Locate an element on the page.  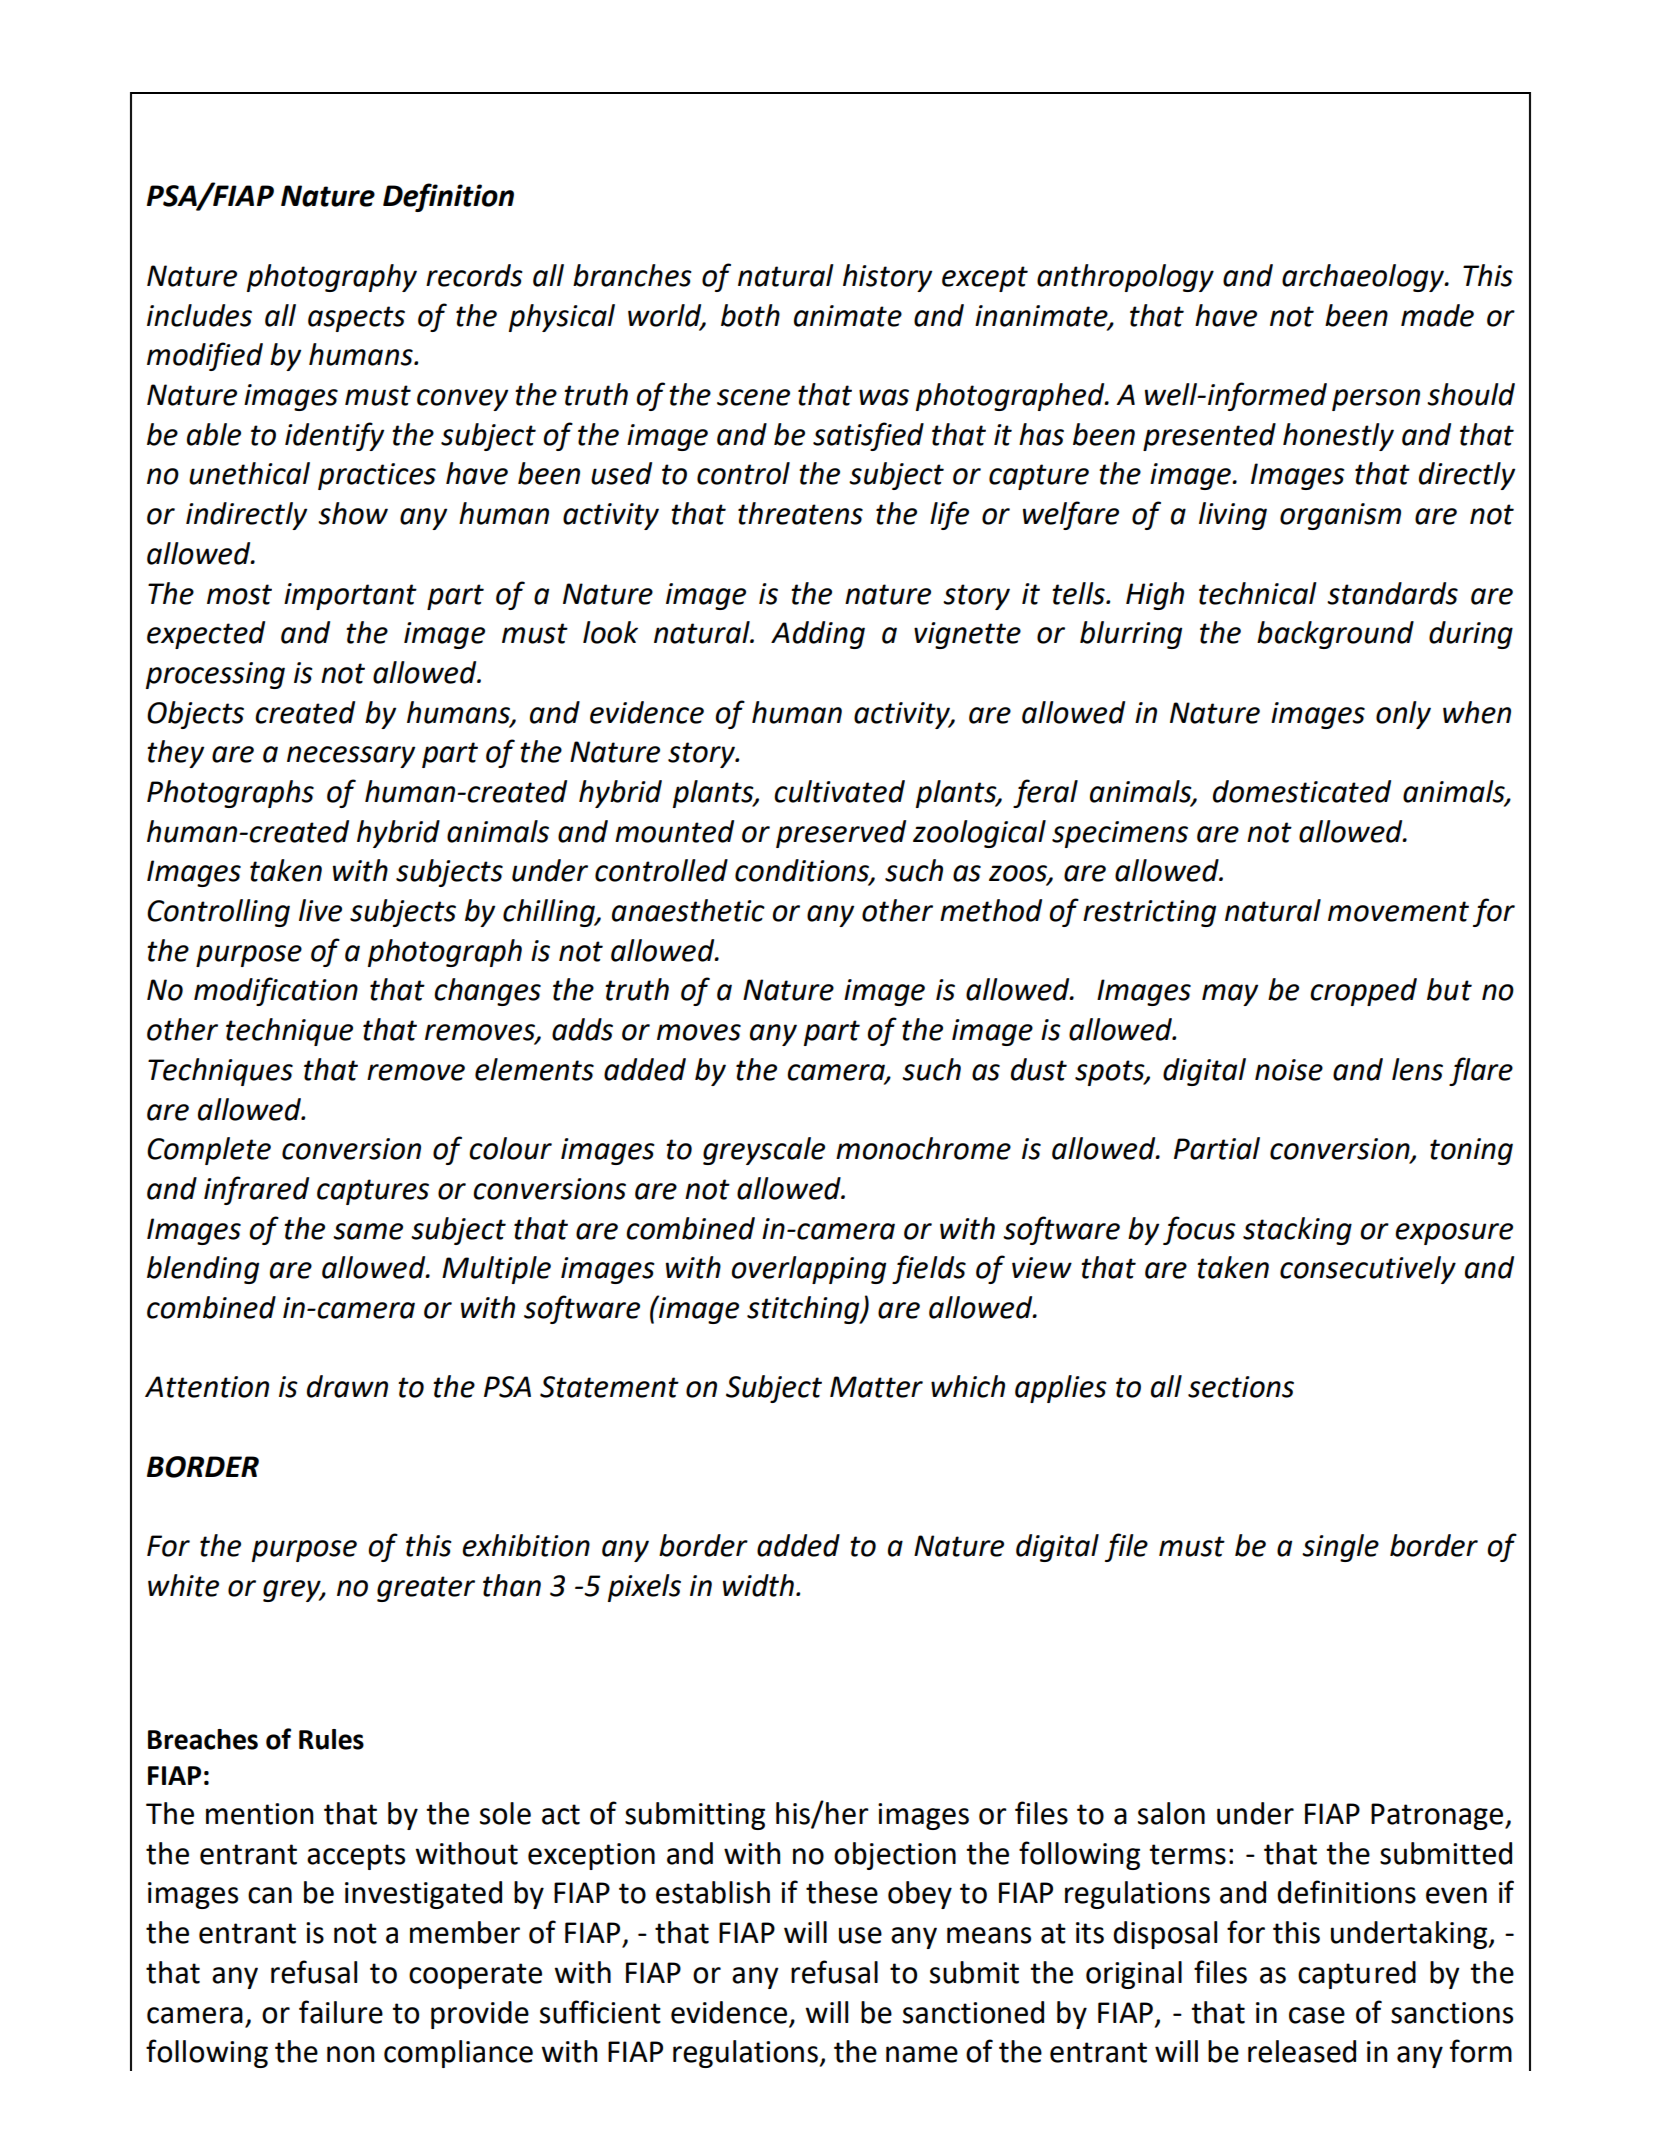
failure is located at coordinates (341, 2012).
